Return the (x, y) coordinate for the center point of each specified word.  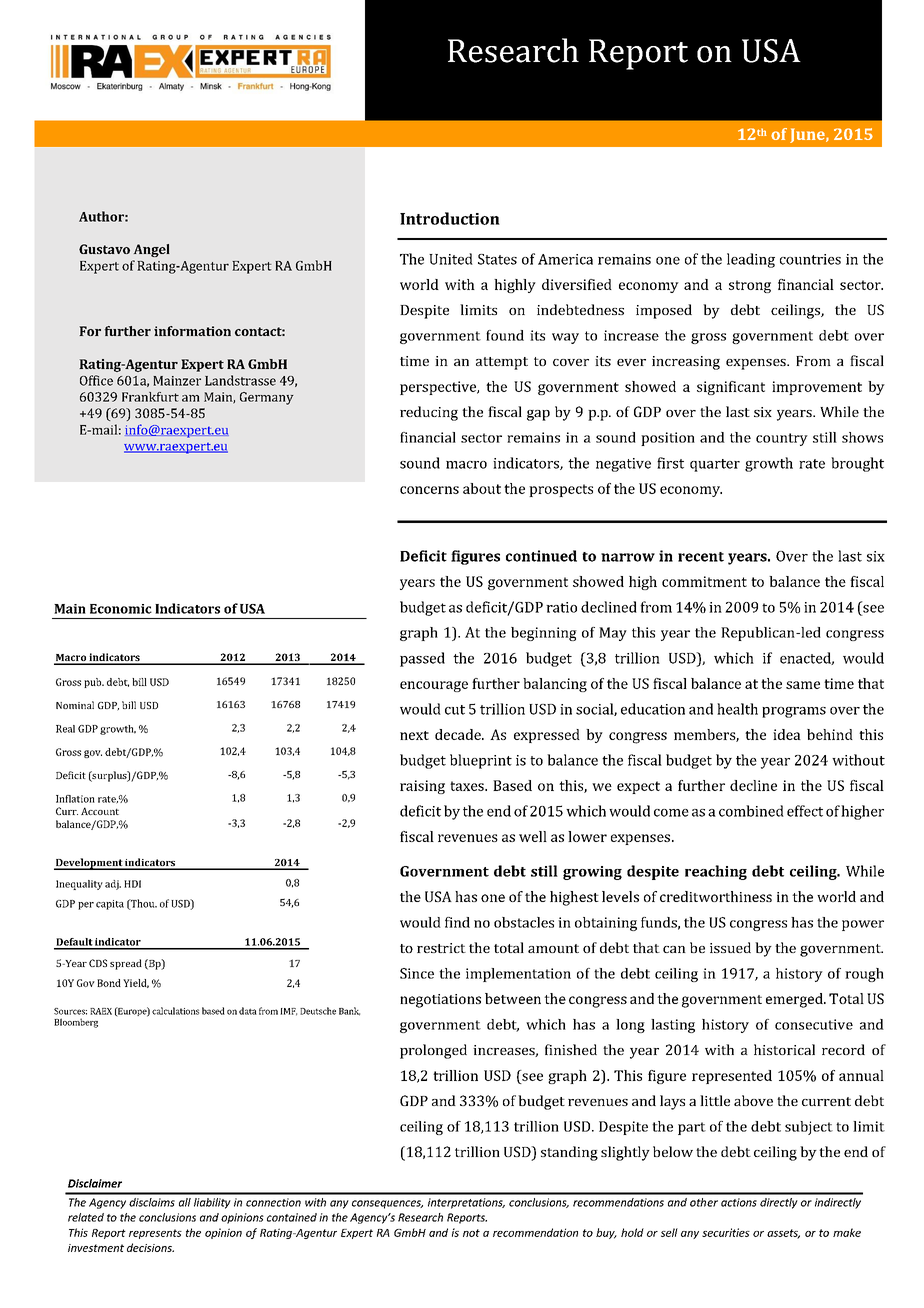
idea (787, 734)
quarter (715, 465)
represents (155, 1234)
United (451, 259)
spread (126, 964)
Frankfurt (150, 397)
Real (65, 729)
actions (739, 1202)
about (482, 488)
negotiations (440, 1001)
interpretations (466, 1203)
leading (751, 260)
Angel (152, 250)
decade (459, 734)
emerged (795, 1000)
